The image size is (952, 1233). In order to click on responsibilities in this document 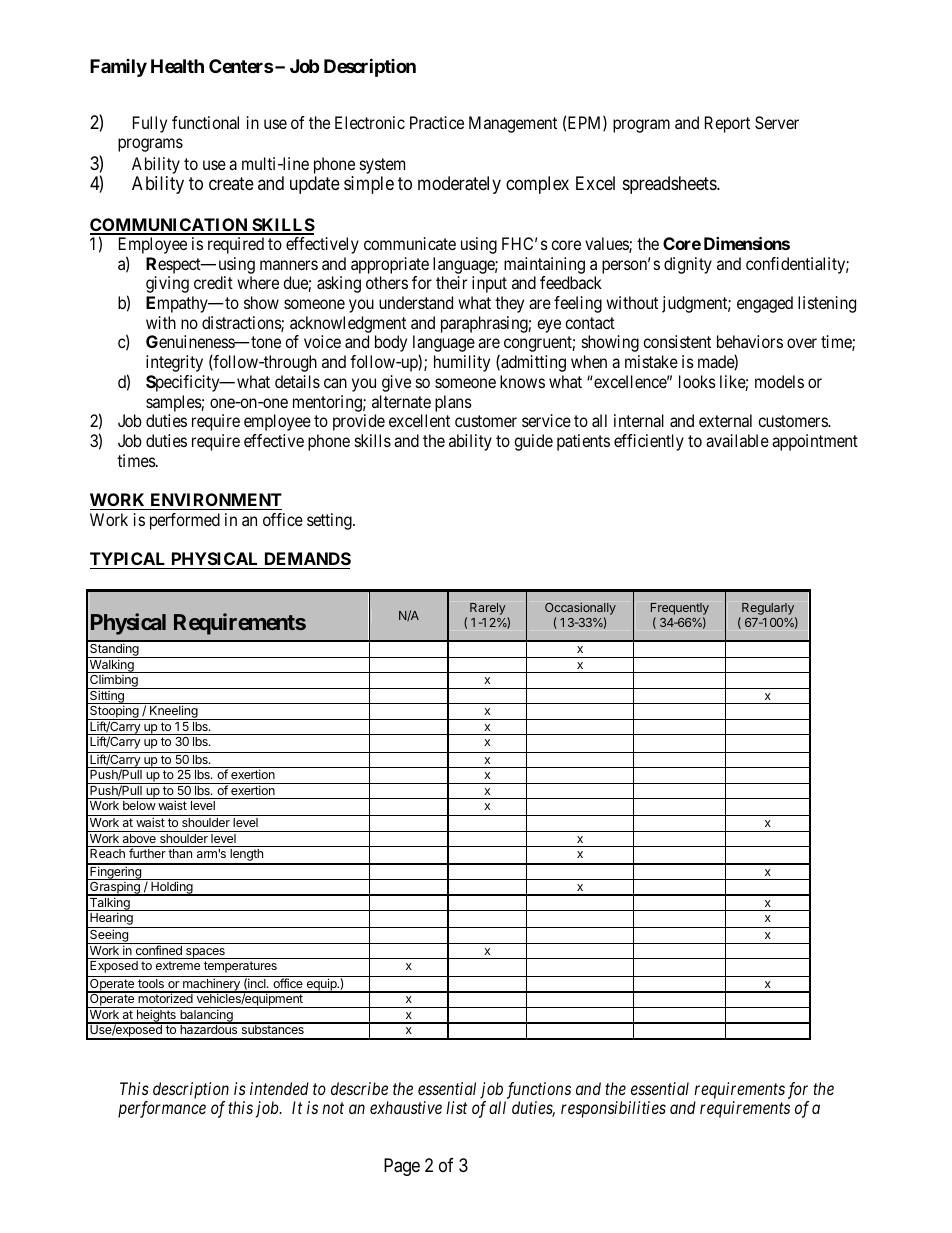, I will do `click(613, 1109)`.
